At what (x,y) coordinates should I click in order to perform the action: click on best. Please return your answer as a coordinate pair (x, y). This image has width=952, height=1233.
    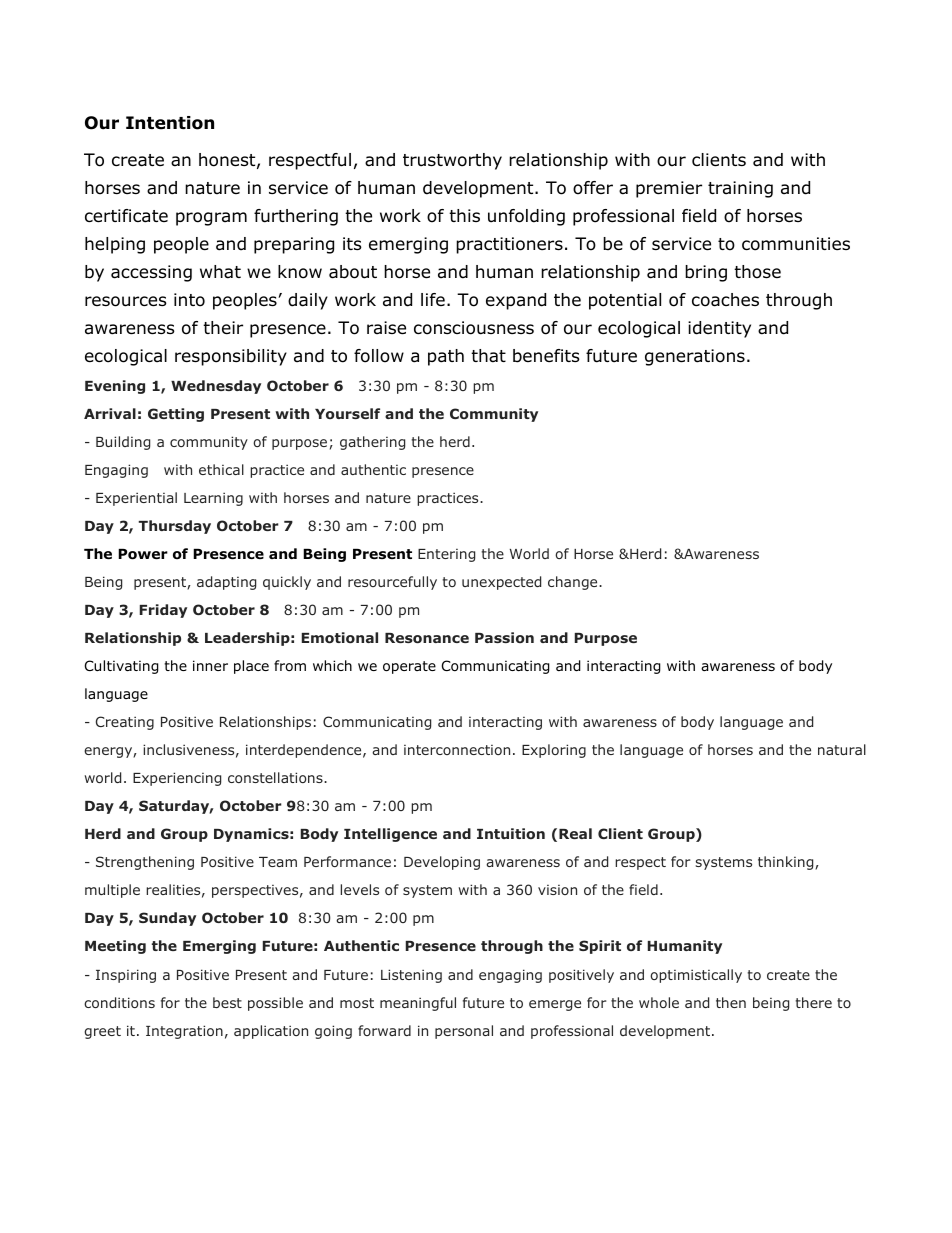
    Looking at the image, I should click on (227, 1002).
